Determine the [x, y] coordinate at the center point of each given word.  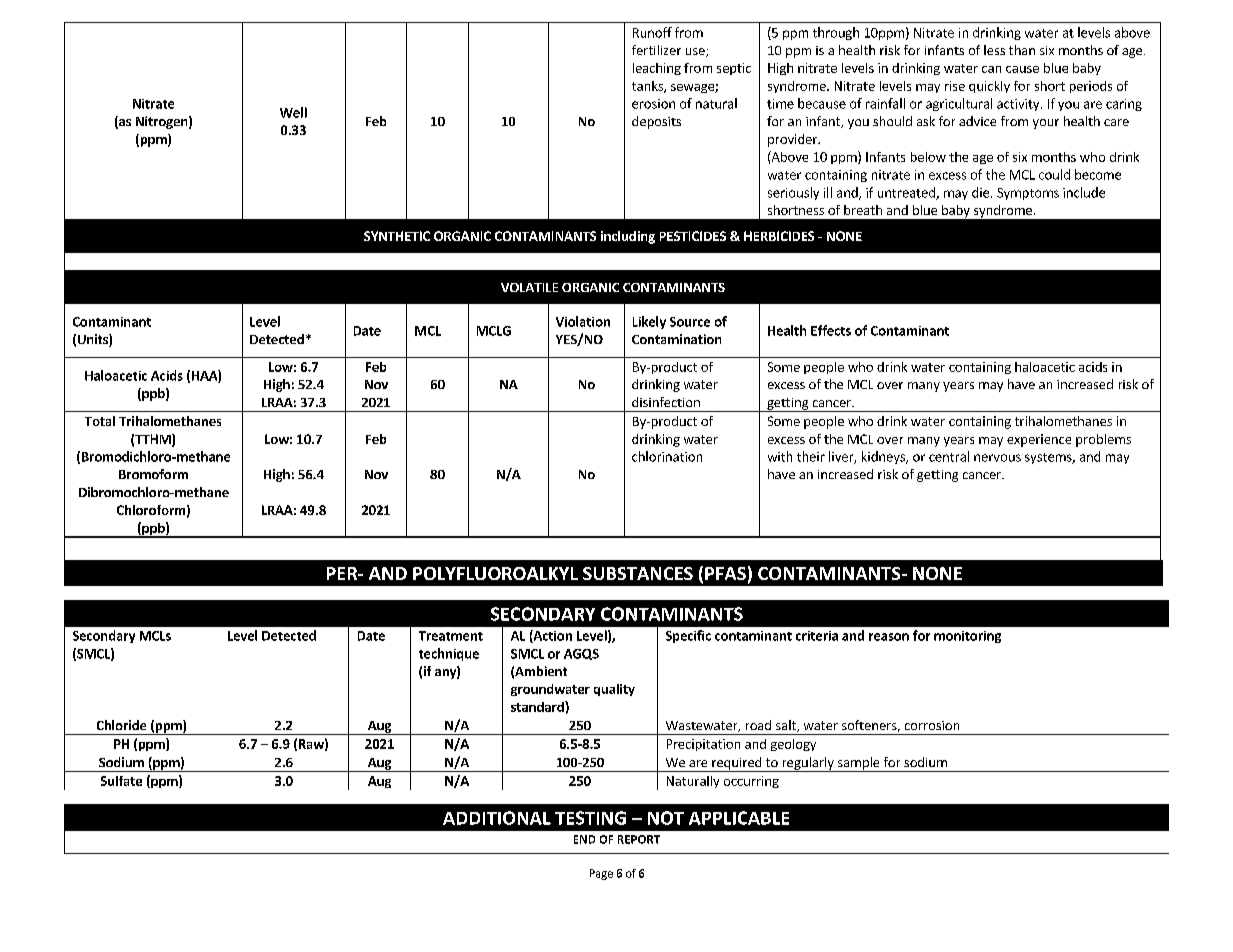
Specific [688, 636]
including [628, 237]
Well [293, 112]
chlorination [667, 456]
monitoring [967, 637]
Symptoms [1028, 194]
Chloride [121, 725]
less [994, 50]
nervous [997, 458]
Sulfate [121, 781]
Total [100, 421]
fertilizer [656, 50]
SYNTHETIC [397, 236]
